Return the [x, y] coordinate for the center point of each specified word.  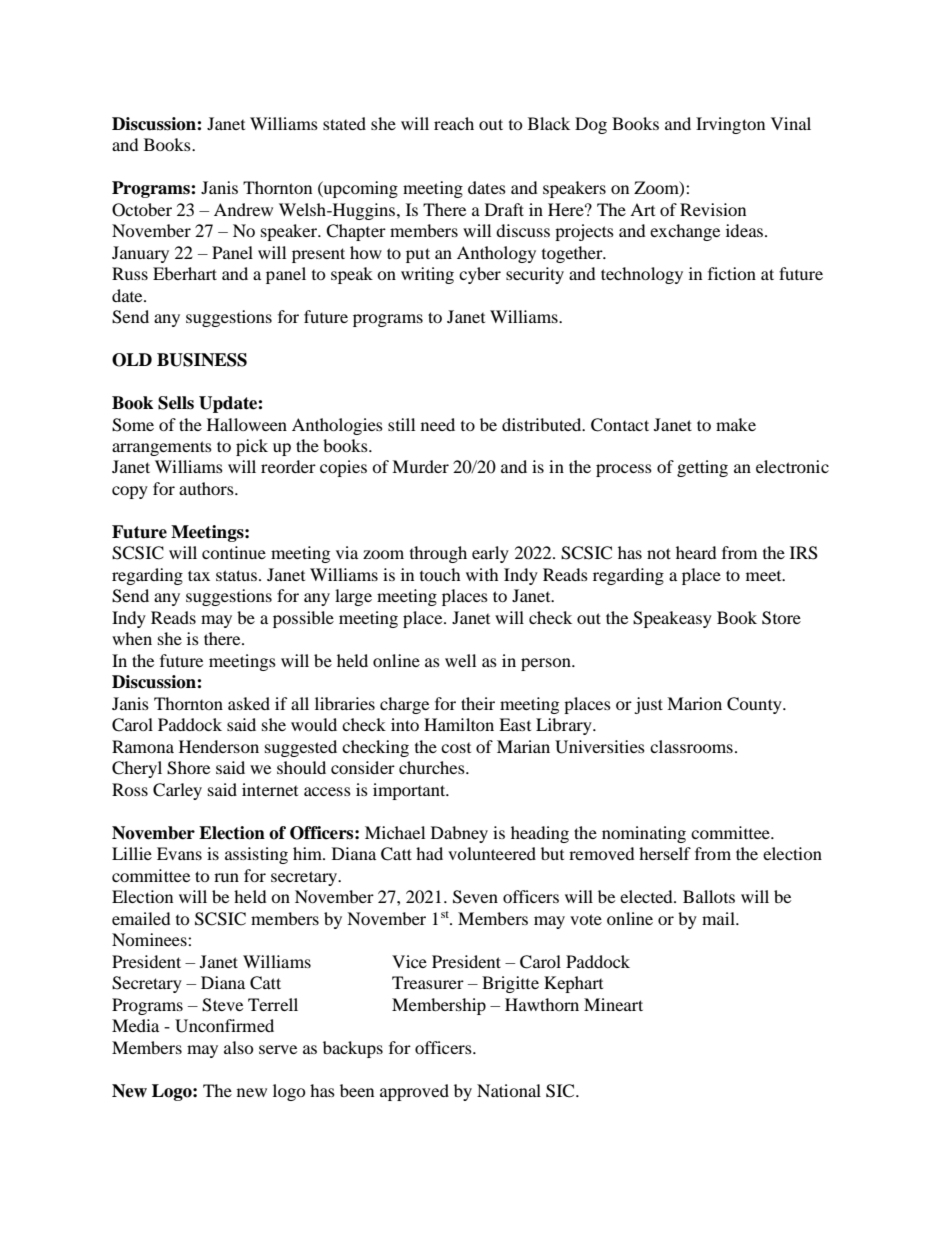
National [509, 1090]
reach [454, 123]
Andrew [243, 209]
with [482, 574]
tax [199, 575]
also [239, 1047]
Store [781, 618]
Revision [713, 209]
